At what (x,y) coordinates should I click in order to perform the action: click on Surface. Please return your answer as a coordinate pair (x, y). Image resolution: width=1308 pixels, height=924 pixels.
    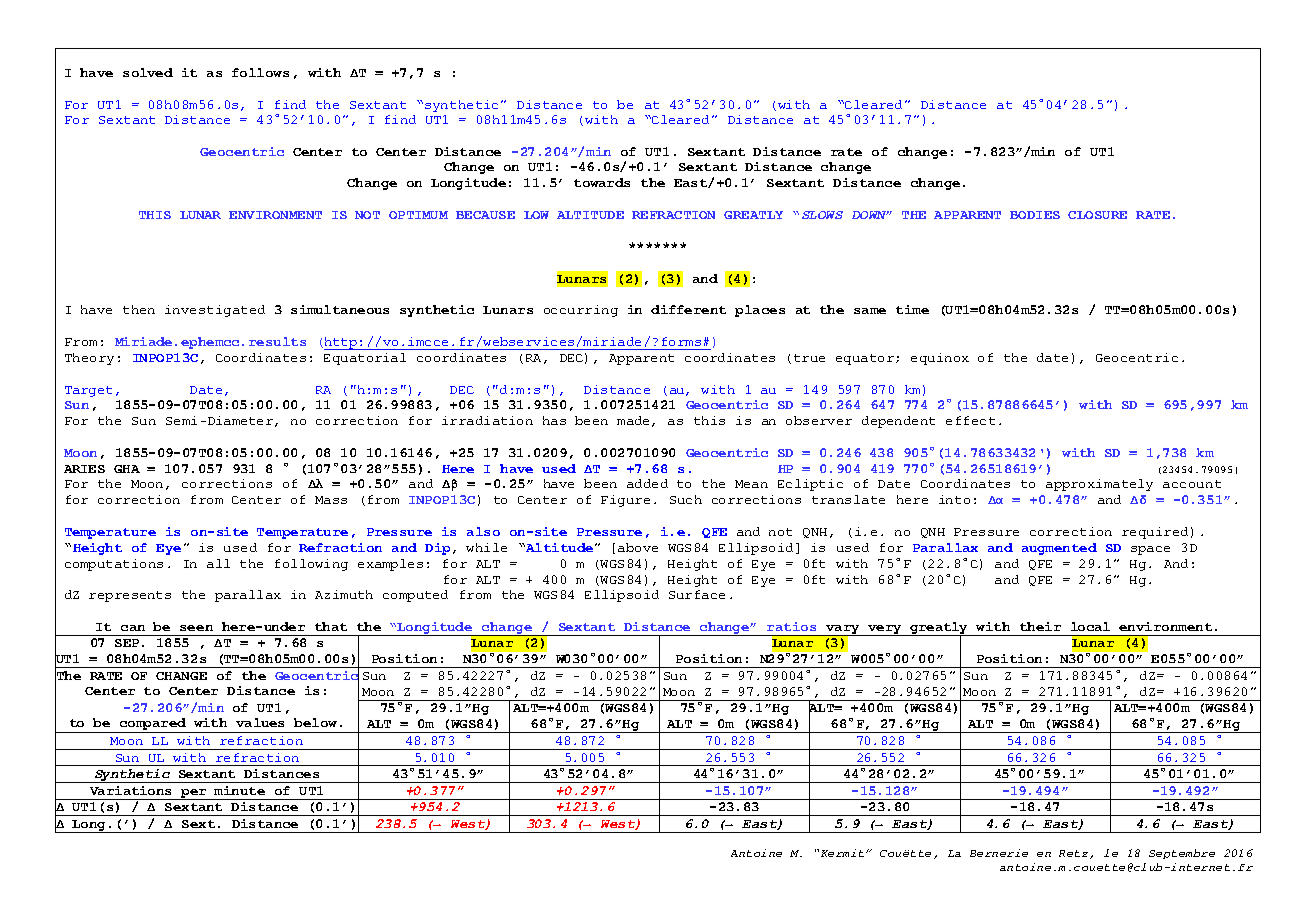
    Looking at the image, I should click on (697, 594).
